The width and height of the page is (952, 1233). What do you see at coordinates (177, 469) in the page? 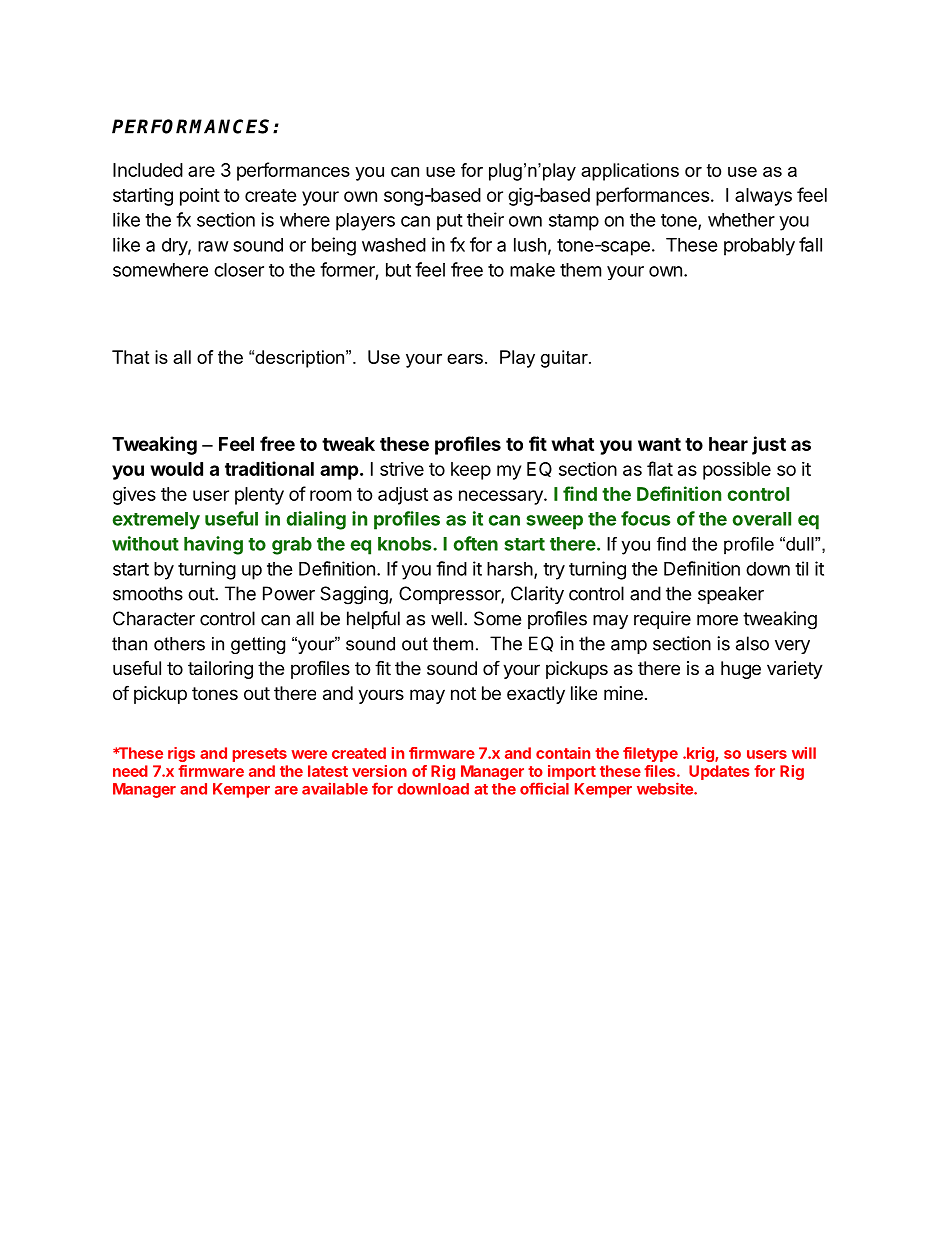
I see `would` at bounding box center [177, 469].
